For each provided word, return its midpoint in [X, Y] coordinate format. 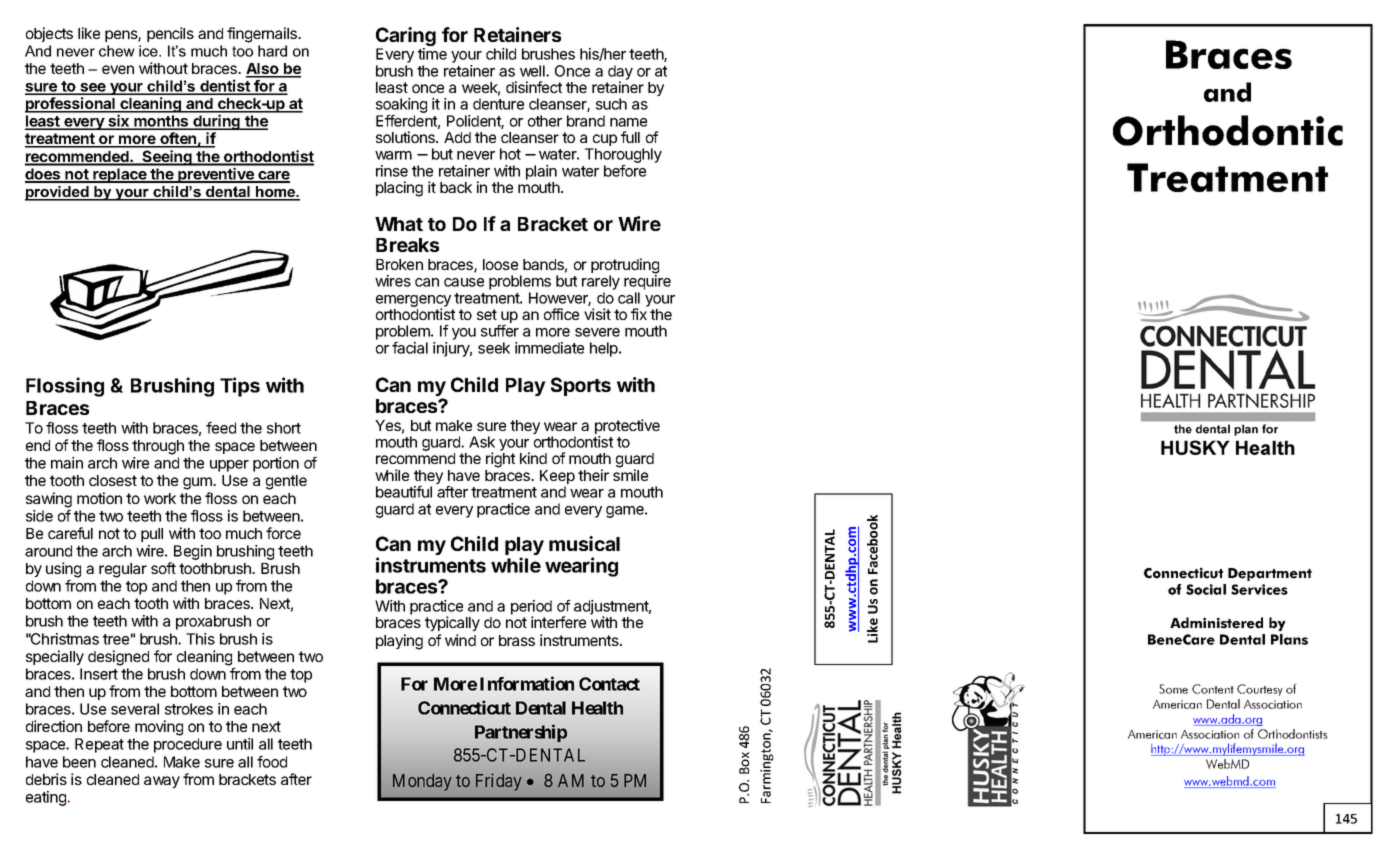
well [533, 71]
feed [221, 428]
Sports [581, 386]
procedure [188, 745]
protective [627, 428]
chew [117, 51]
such [611, 104]
